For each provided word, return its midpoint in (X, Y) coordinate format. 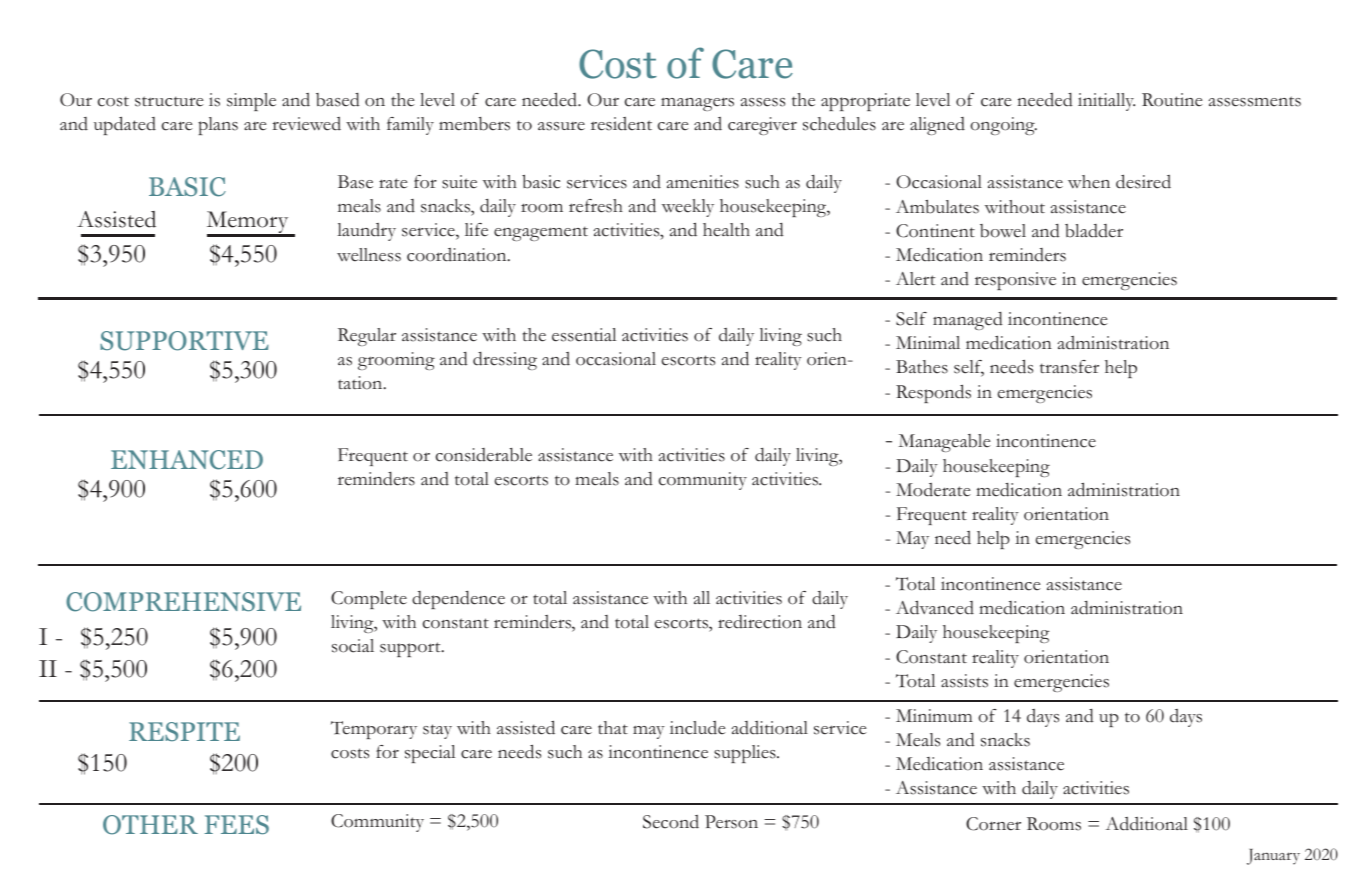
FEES (237, 825)
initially (1106, 102)
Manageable (945, 443)
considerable (484, 455)
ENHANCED (187, 460)
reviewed (307, 124)
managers (697, 104)
